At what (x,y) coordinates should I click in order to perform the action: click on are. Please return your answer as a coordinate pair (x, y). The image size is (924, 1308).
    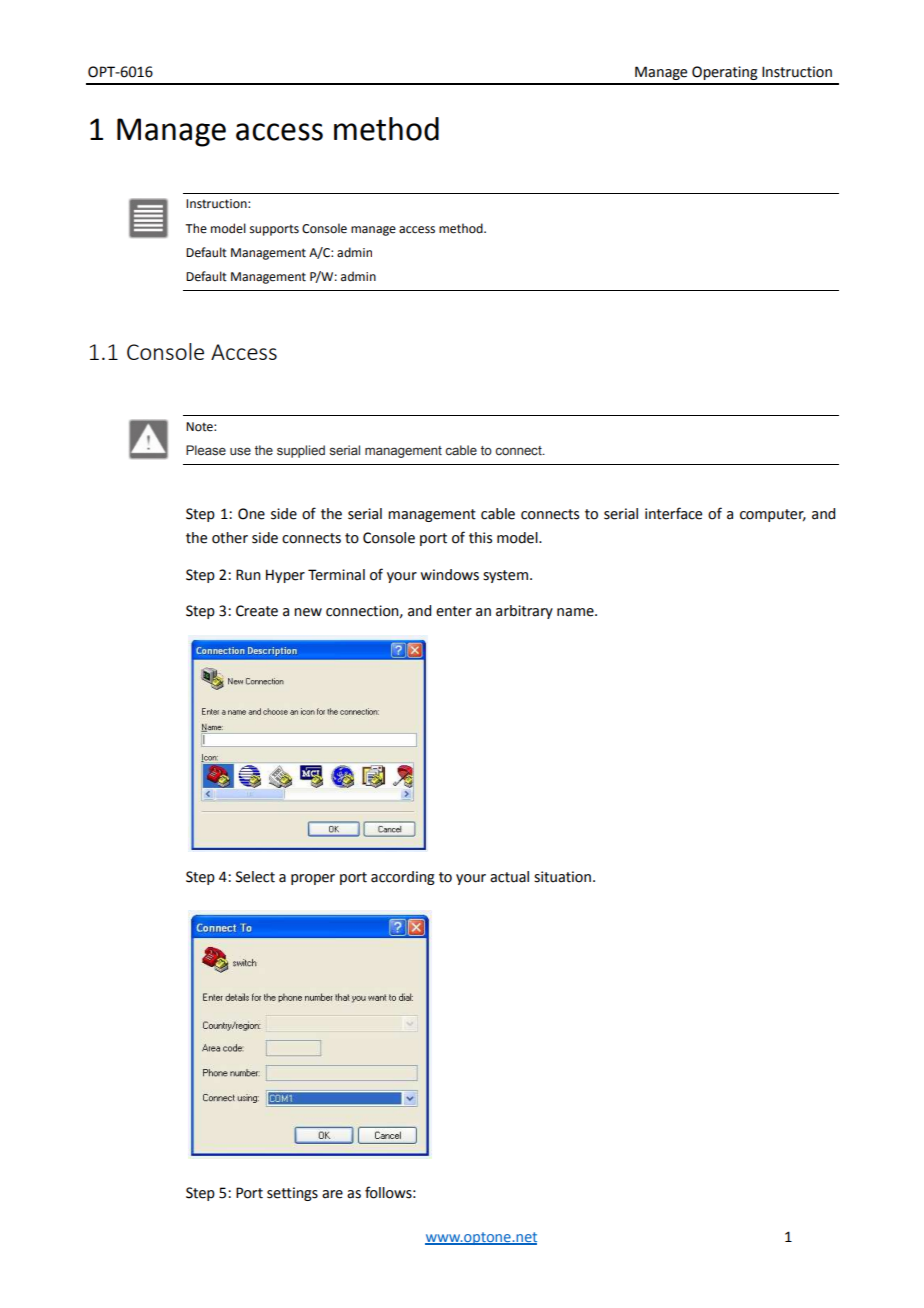
    Looking at the image, I should click on (332, 1194).
